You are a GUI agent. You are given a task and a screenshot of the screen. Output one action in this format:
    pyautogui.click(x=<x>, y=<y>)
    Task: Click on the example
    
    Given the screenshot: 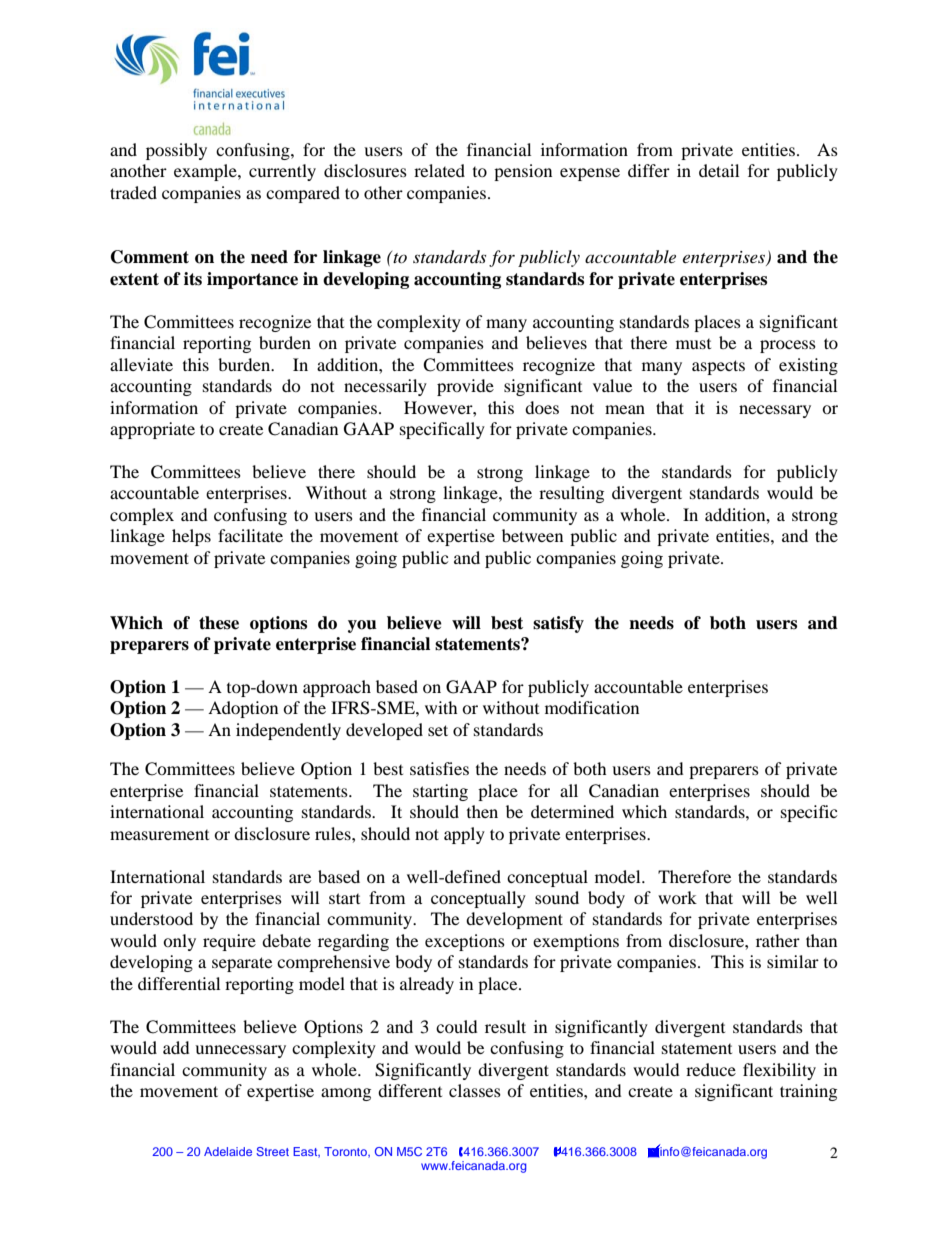 What is the action you would take?
    pyautogui.click(x=206, y=172)
